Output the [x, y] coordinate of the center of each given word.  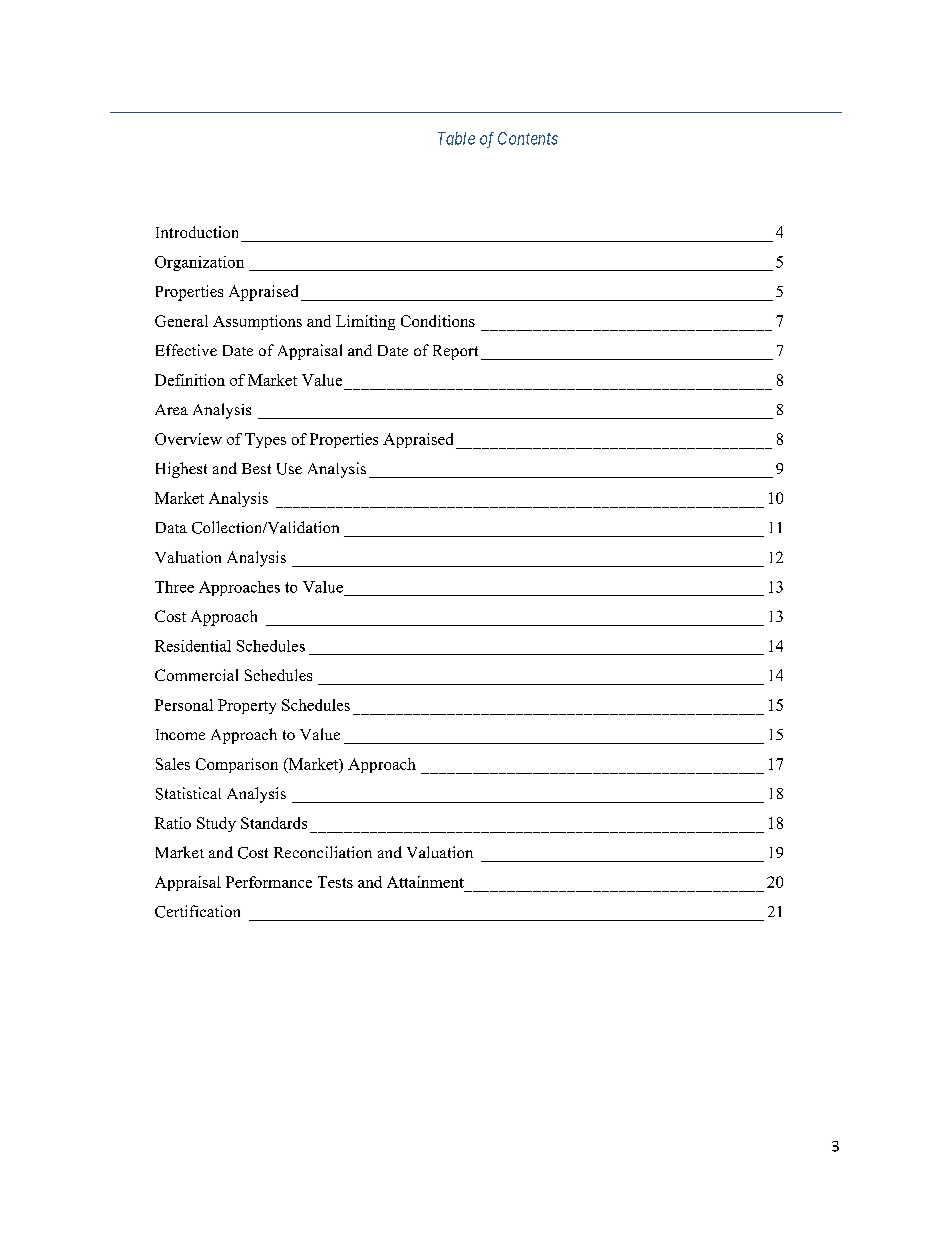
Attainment [425, 882]
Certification [197, 911]
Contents [528, 138]
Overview [188, 439]
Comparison [237, 765]
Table [456, 138]
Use [289, 469]
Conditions [438, 321]
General [181, 321]
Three [174, 587]
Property [247, 706]
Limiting [365, 322]
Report [455, 352]
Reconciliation [323, 852]
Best [256, 468]
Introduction [197, 232]
